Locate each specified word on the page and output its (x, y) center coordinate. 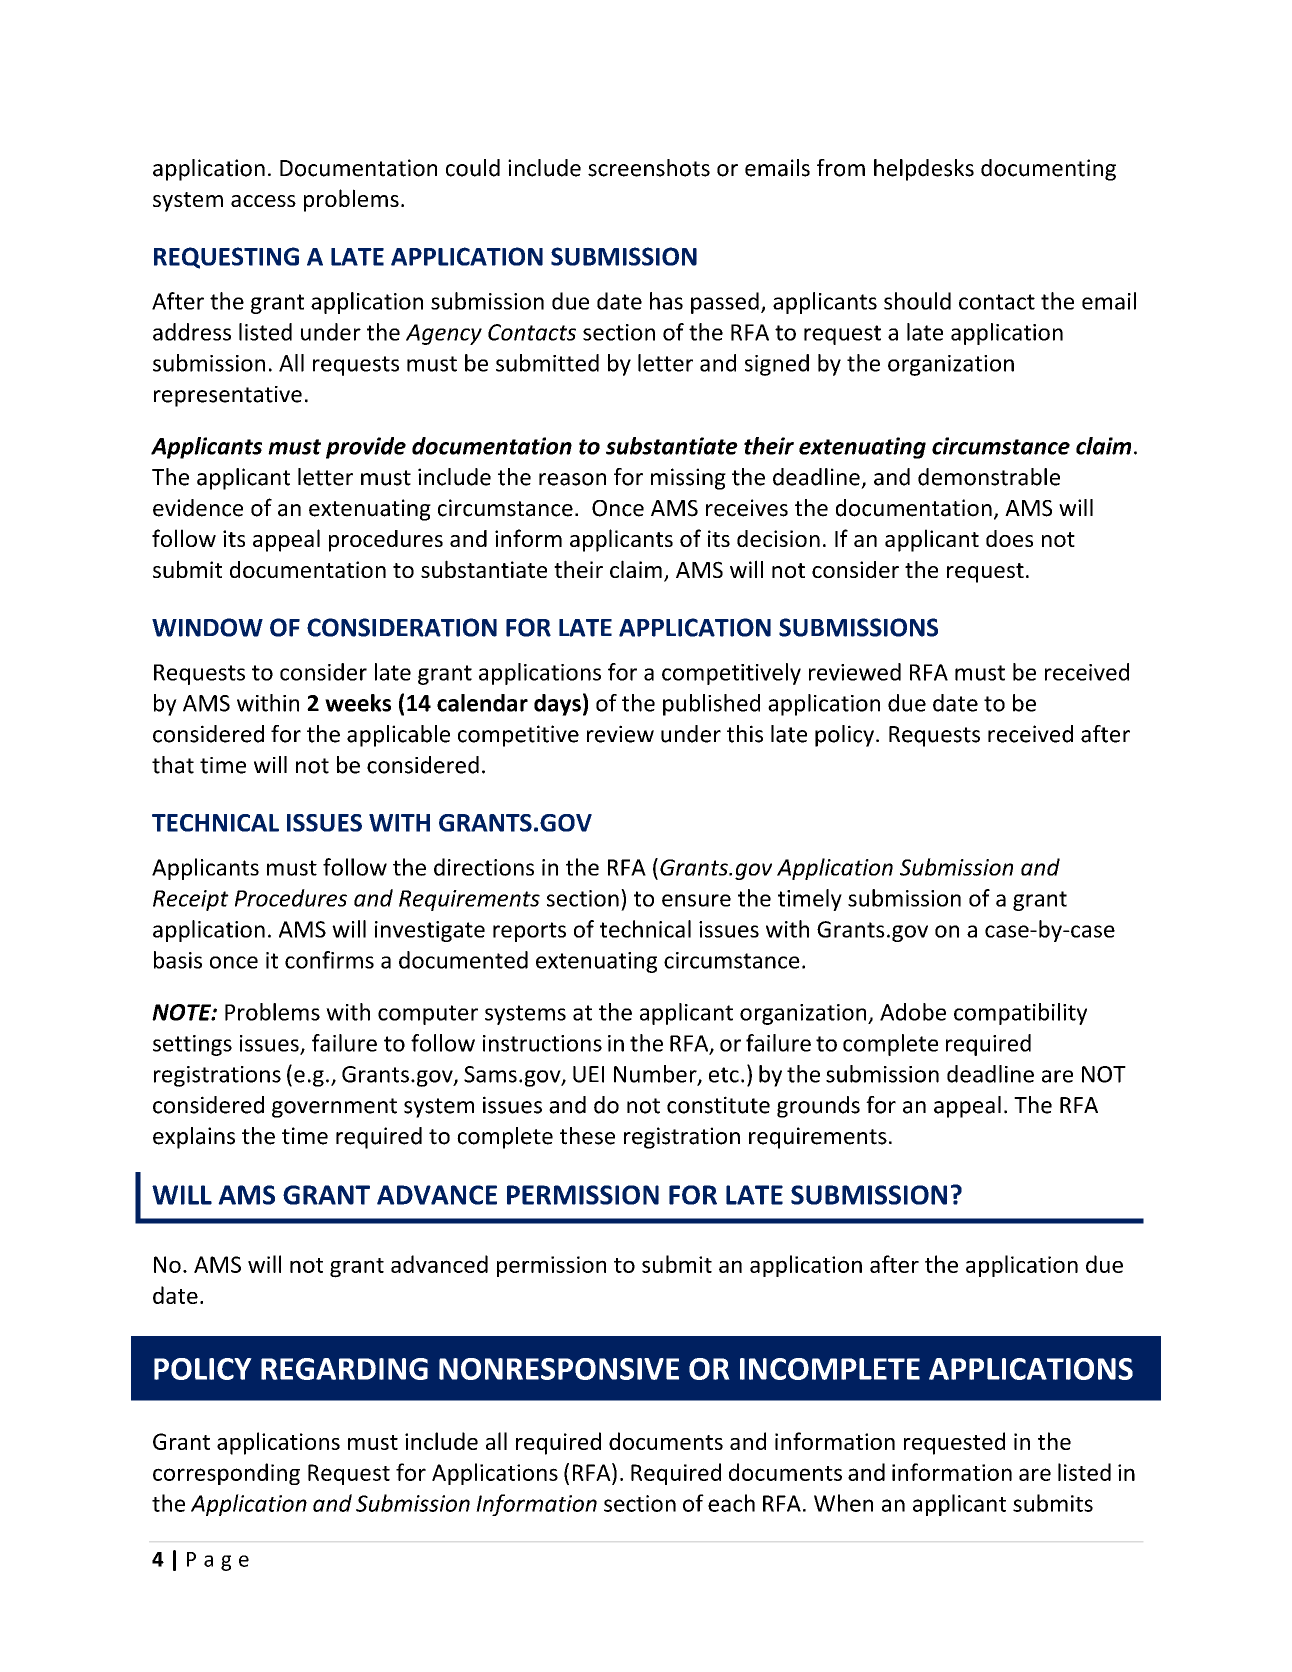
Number (656, 1075)
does (1009, 538)
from (841, 168)
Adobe (913, 1012)
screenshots (649, 168)
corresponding (226, 1474)
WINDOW (207, 627)
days (557, 705)
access (263, 201)
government (334, 1108)
